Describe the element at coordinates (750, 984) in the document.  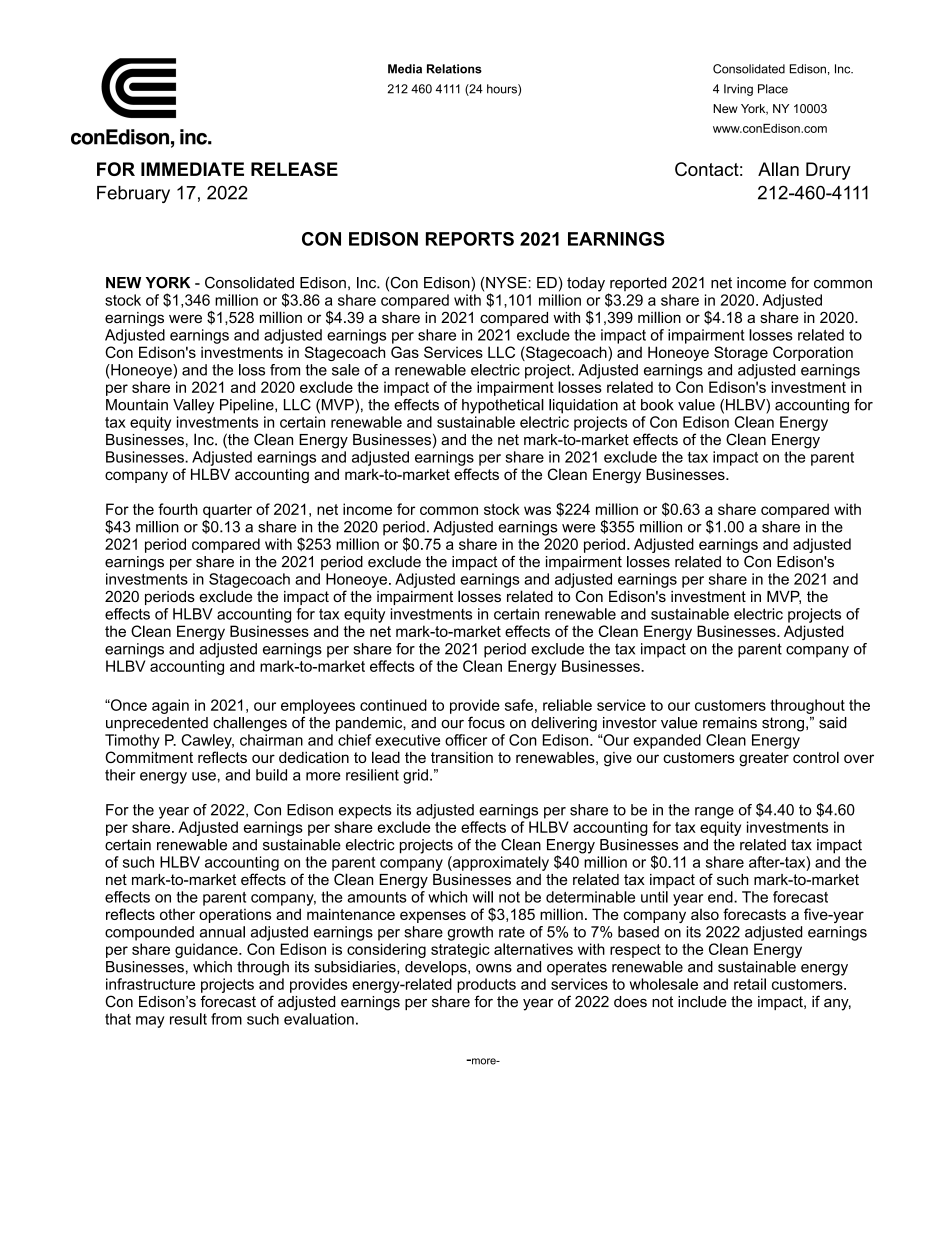
I see `retail` at that location.
